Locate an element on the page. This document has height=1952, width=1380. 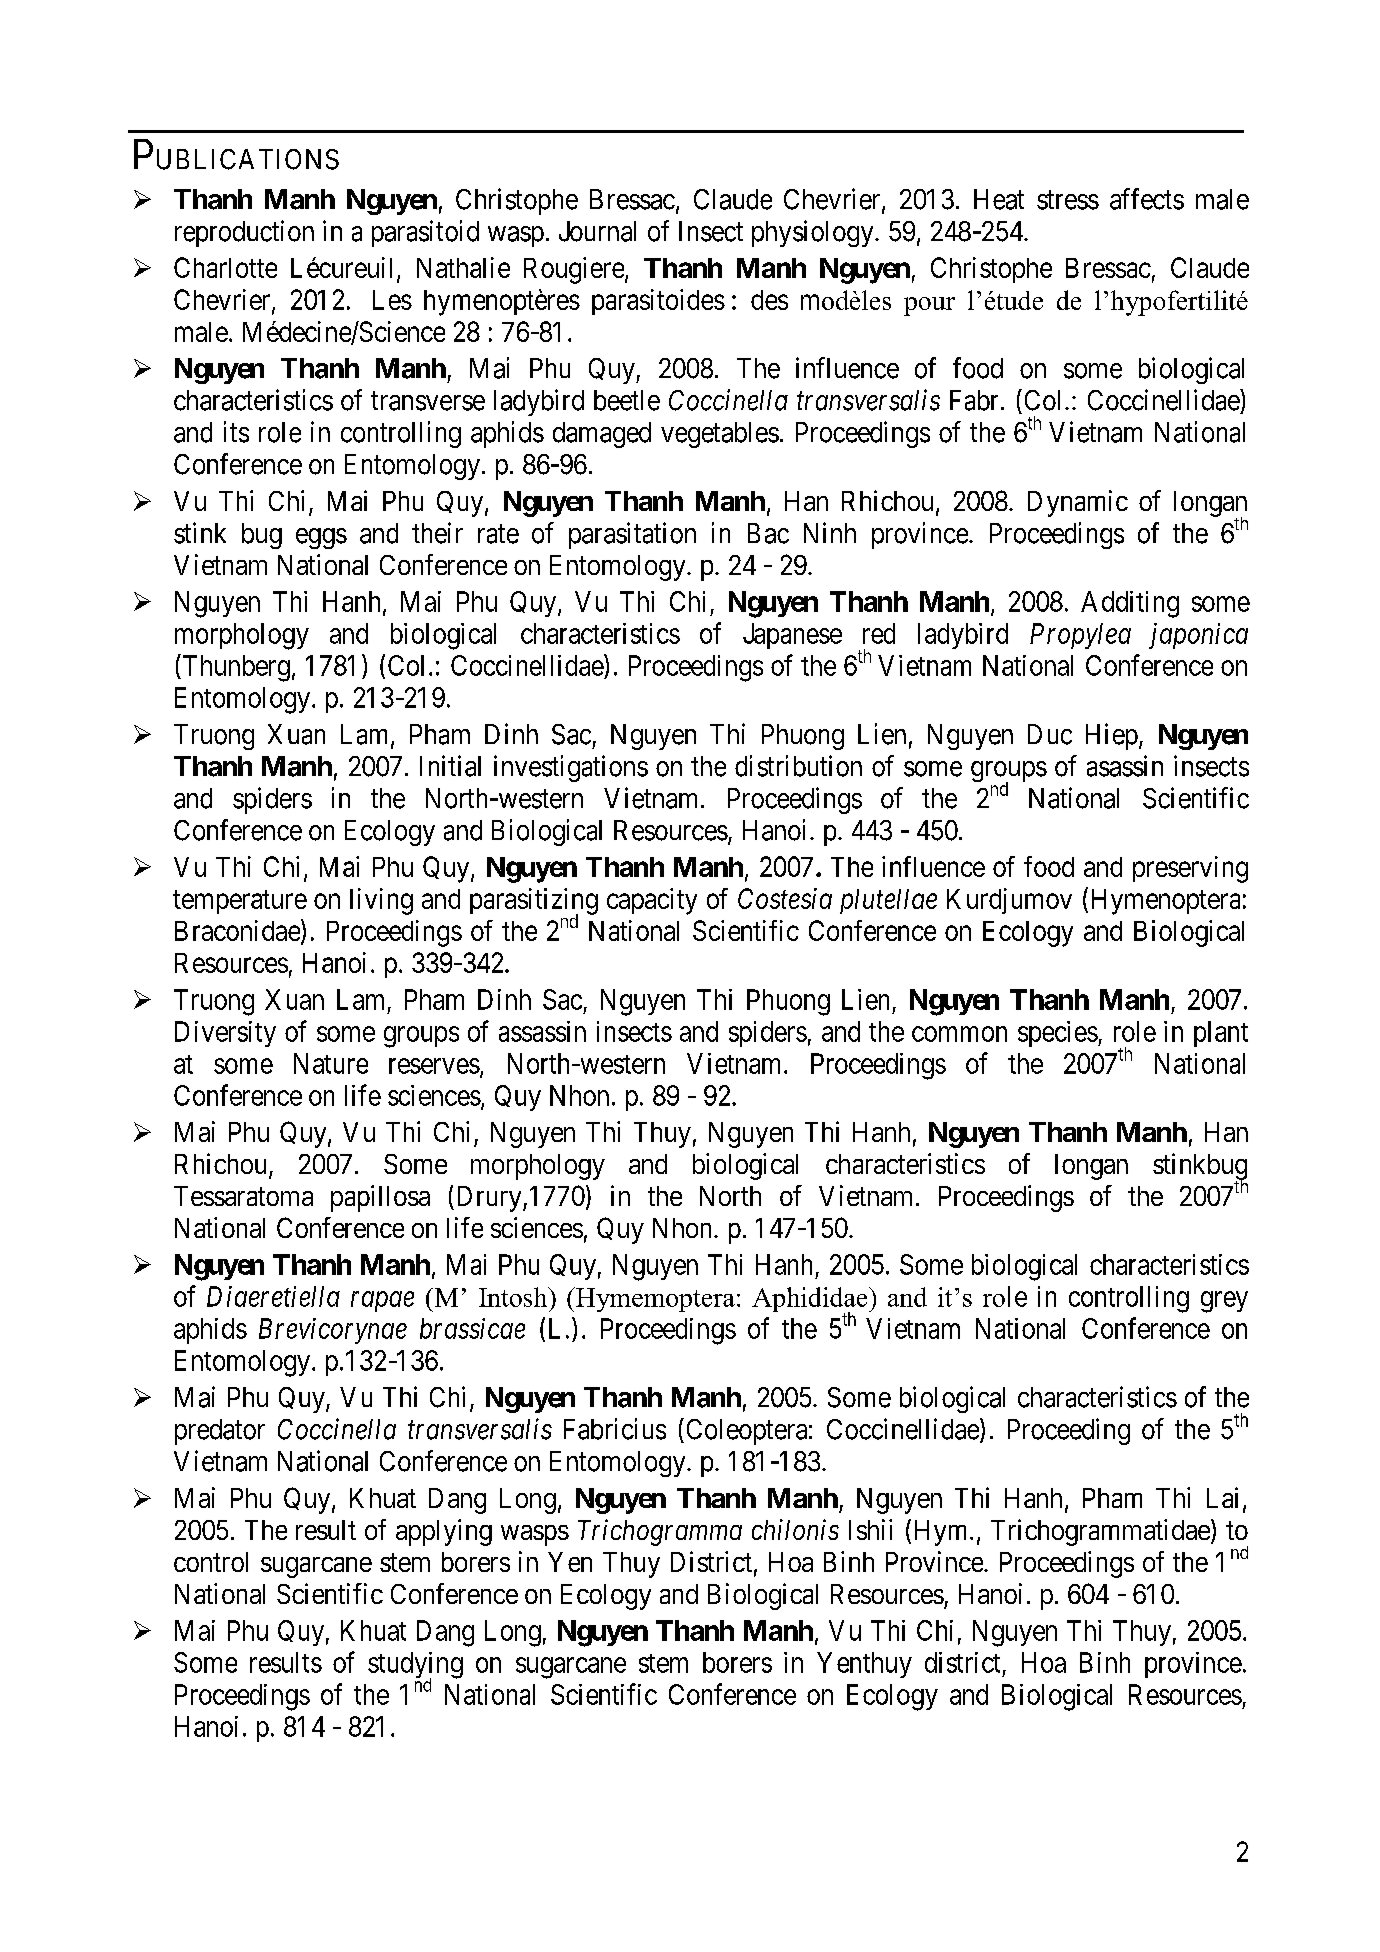
physiology is located at coordinates (814, 233).
